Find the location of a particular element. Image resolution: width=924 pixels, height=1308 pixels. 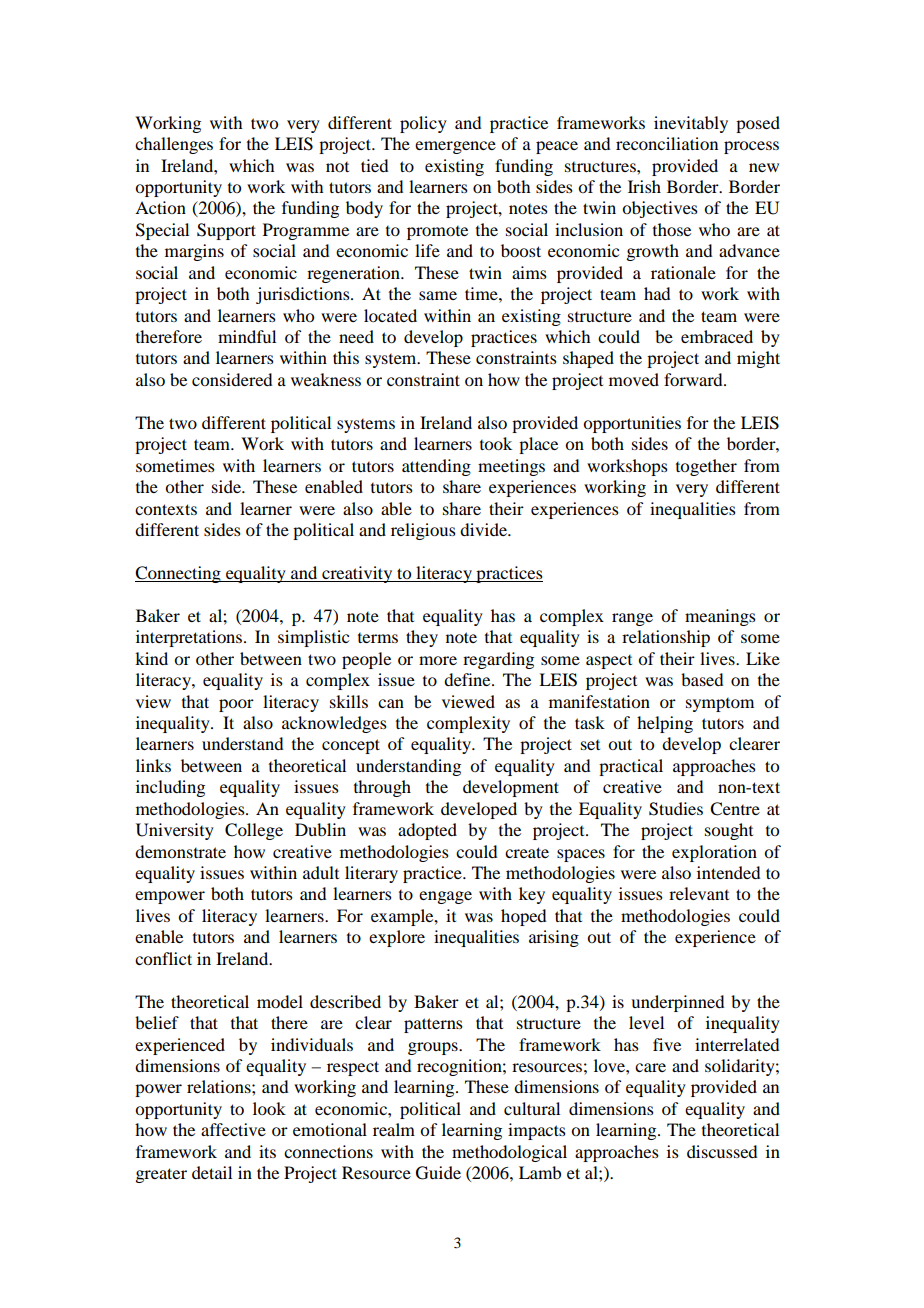

emergence is located at coordinates (455, 147).
